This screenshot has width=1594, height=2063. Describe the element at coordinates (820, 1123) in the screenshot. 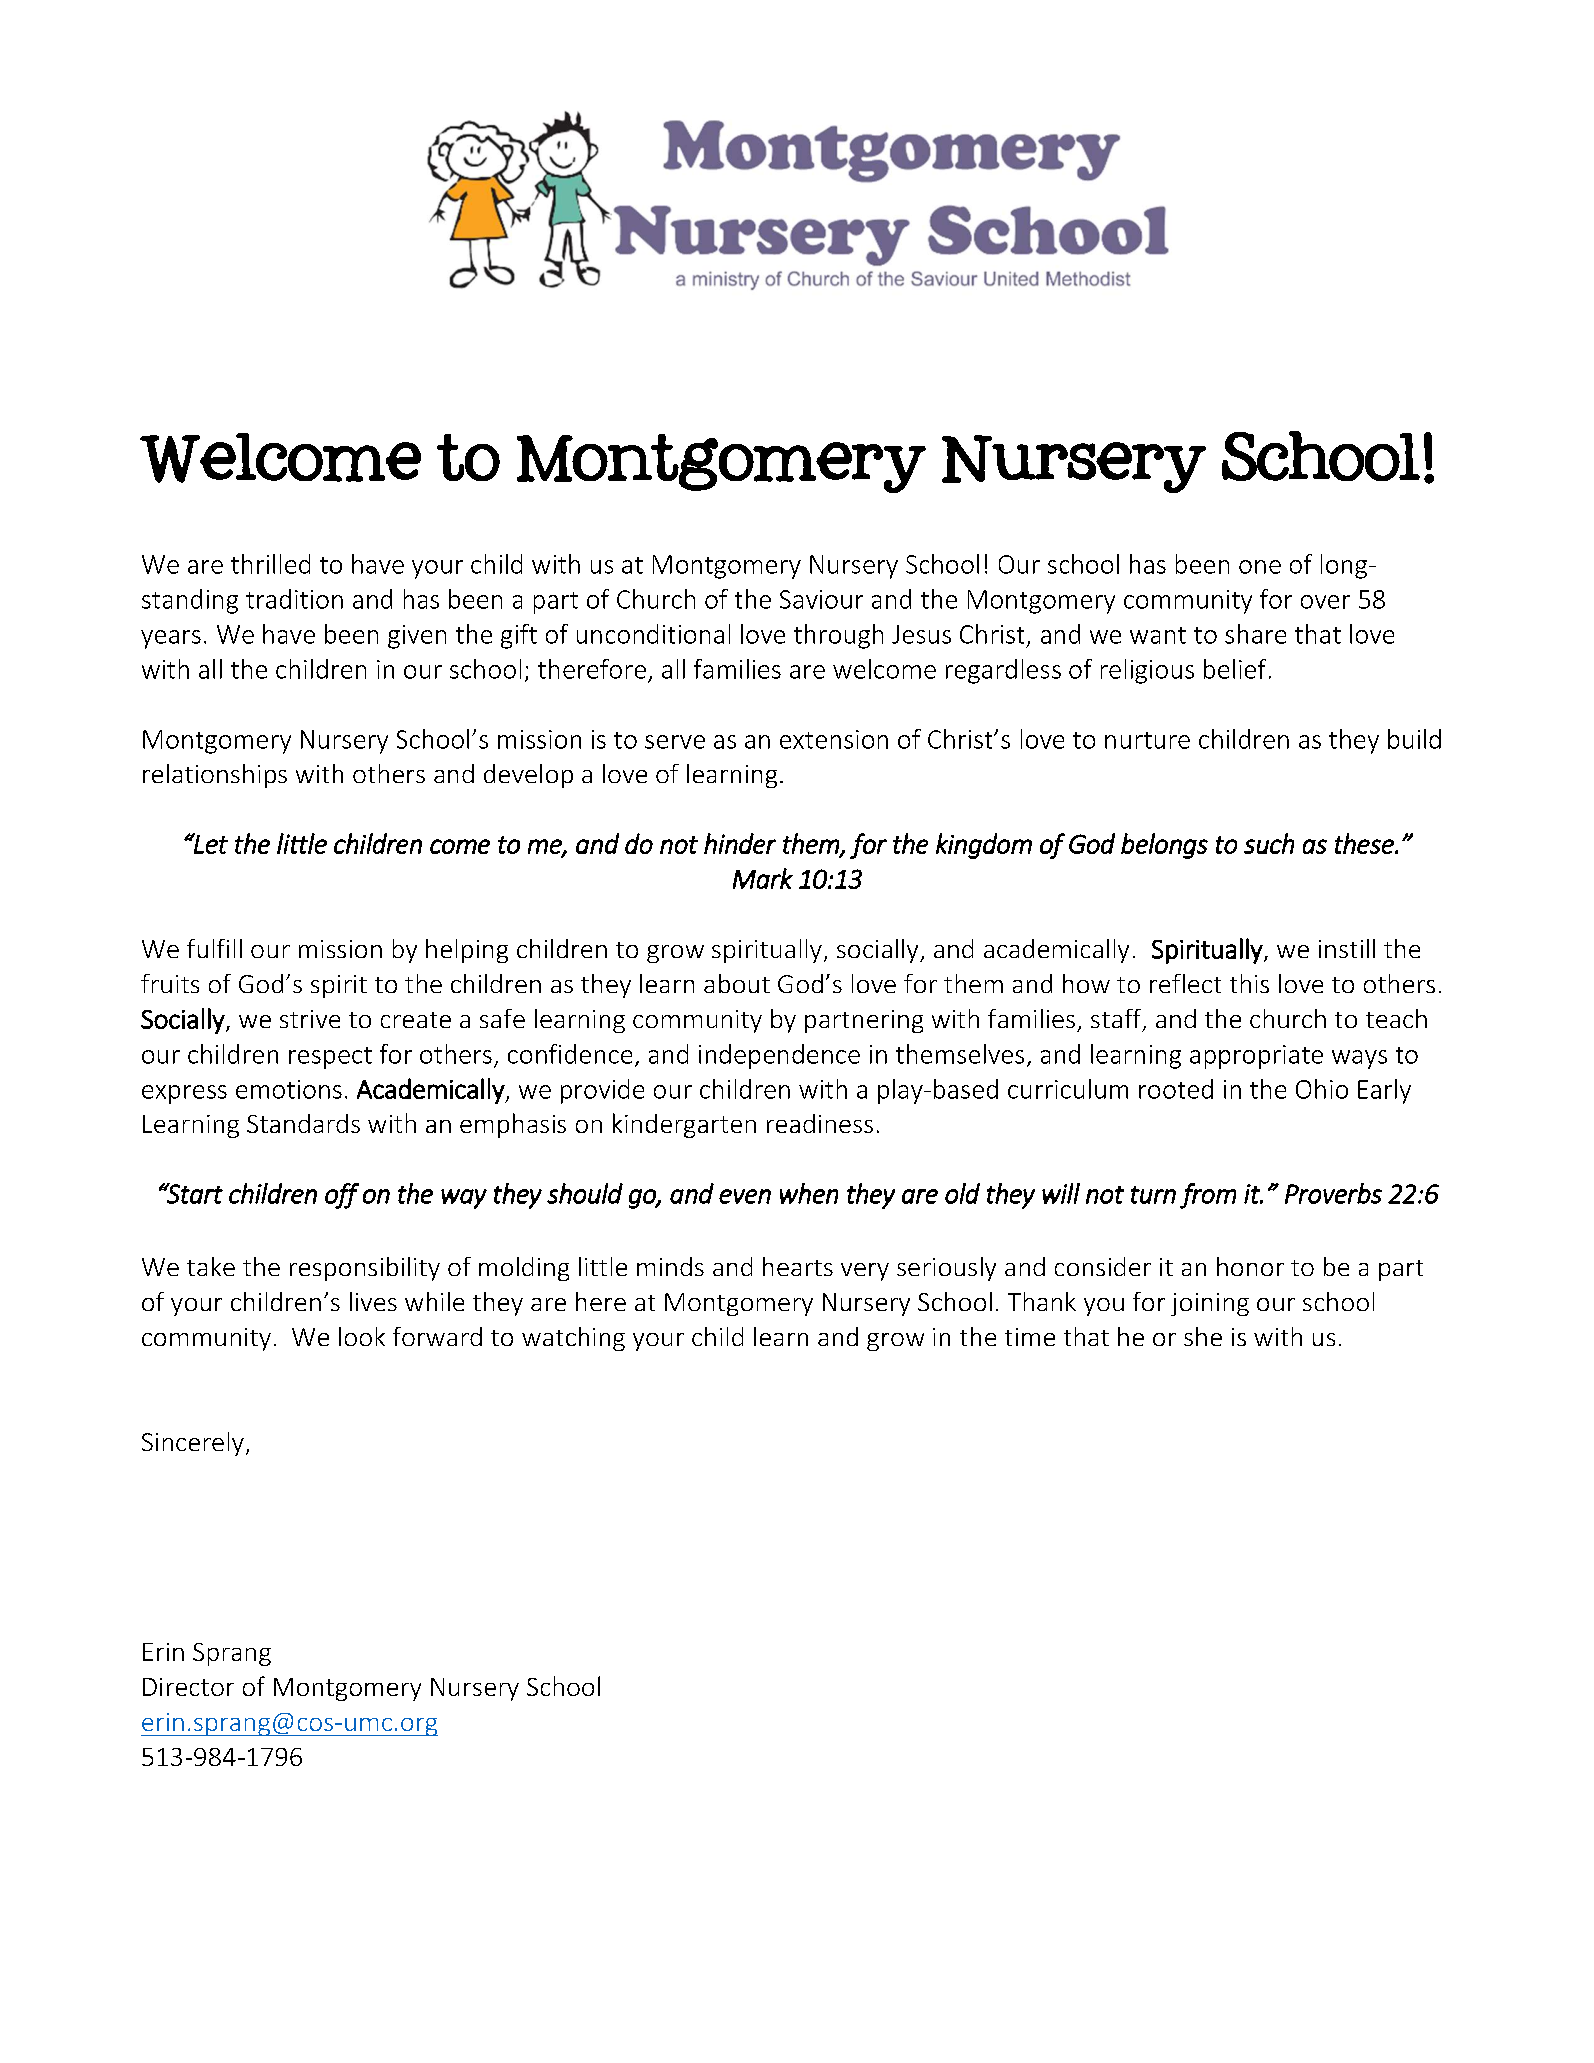

I see `readiness` at that location.
